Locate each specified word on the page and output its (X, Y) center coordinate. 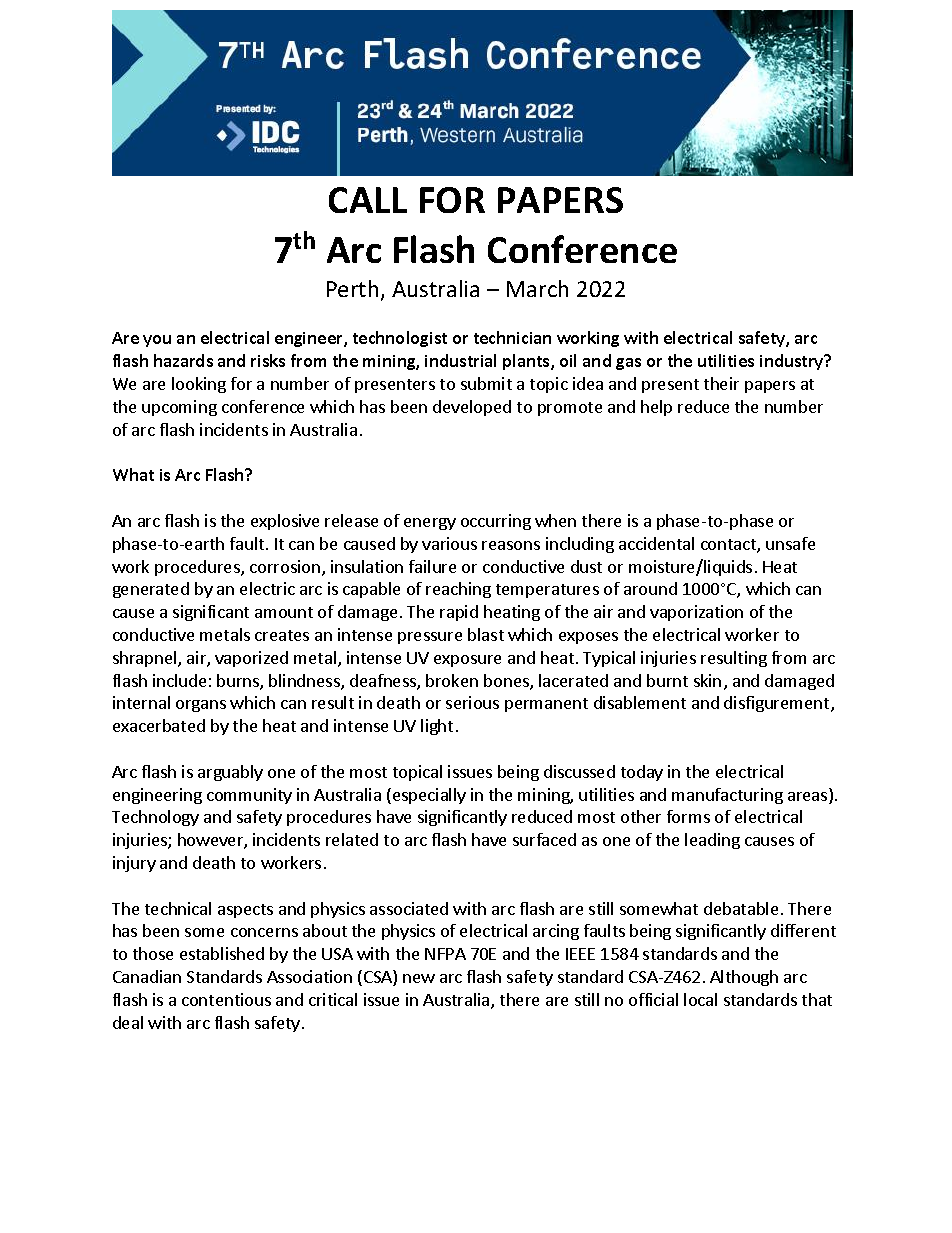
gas (628, 364)
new (419, 978)
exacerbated (159, 725)
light (437, 727)
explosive (285, 522)
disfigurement (778, 704)
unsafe (790, 543)
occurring (496, 522)
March (537, 288)
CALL (368, 200)
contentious (226, 999)
